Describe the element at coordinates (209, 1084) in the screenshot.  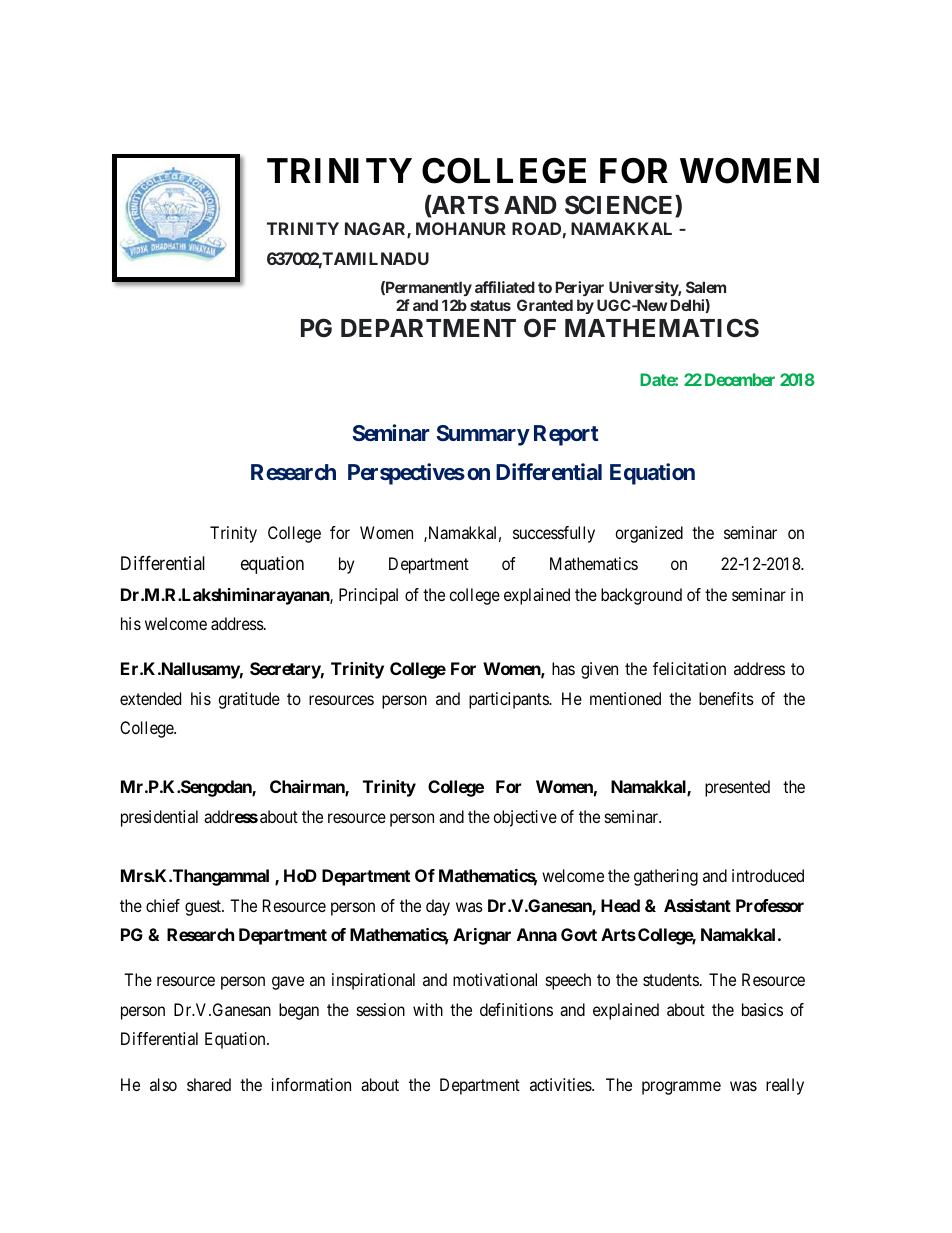
I see `shared` at that location.
